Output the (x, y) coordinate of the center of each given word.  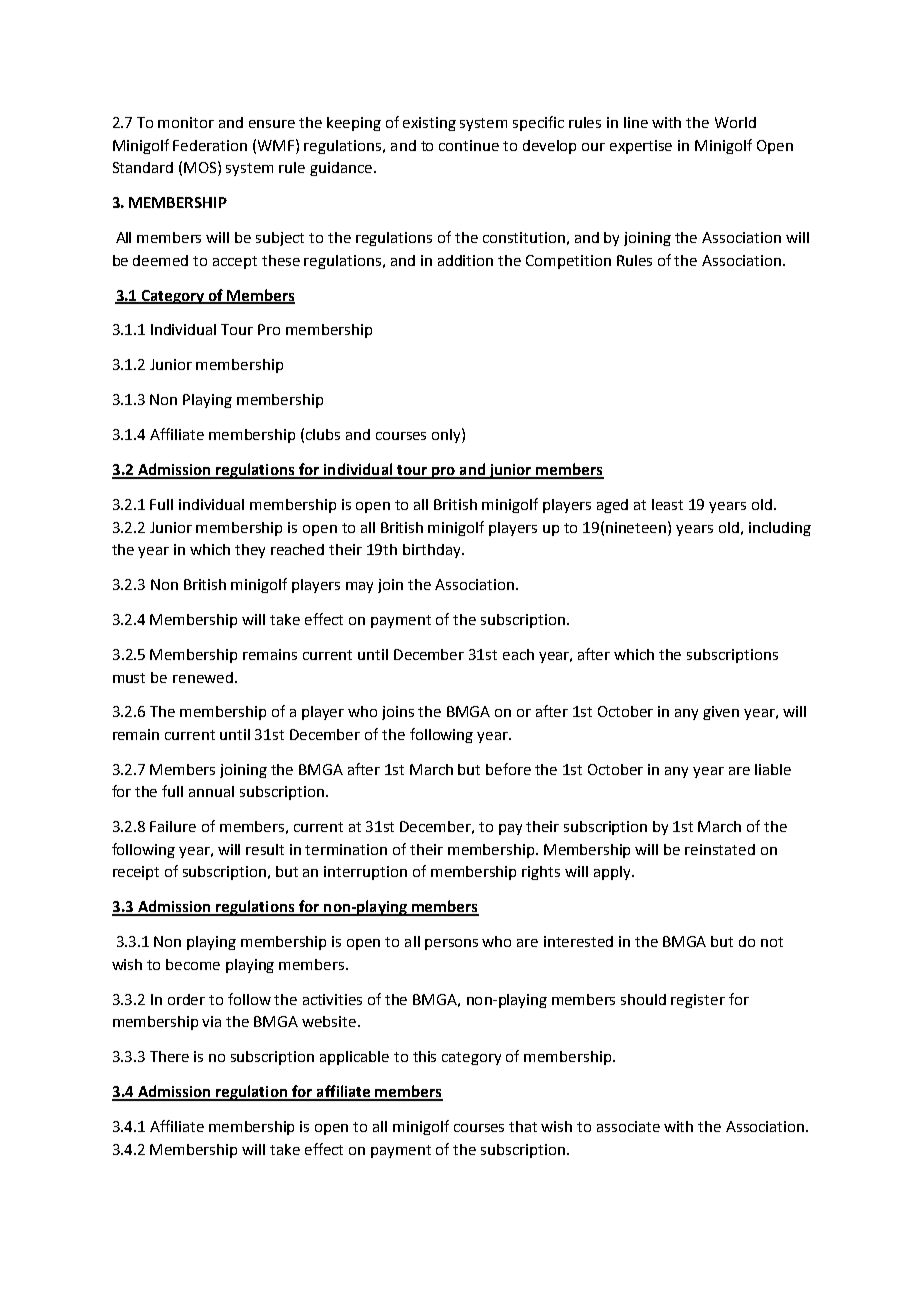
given (721, 713)
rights (541, 873)
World (735, 122)
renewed (203, 677)
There (169, 1056)
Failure (173, 826)
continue (469, 145)
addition (465, 260)
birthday (433, 551)
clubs (323, 434)
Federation (210, 145)
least (667, 504)
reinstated (720, 849)
